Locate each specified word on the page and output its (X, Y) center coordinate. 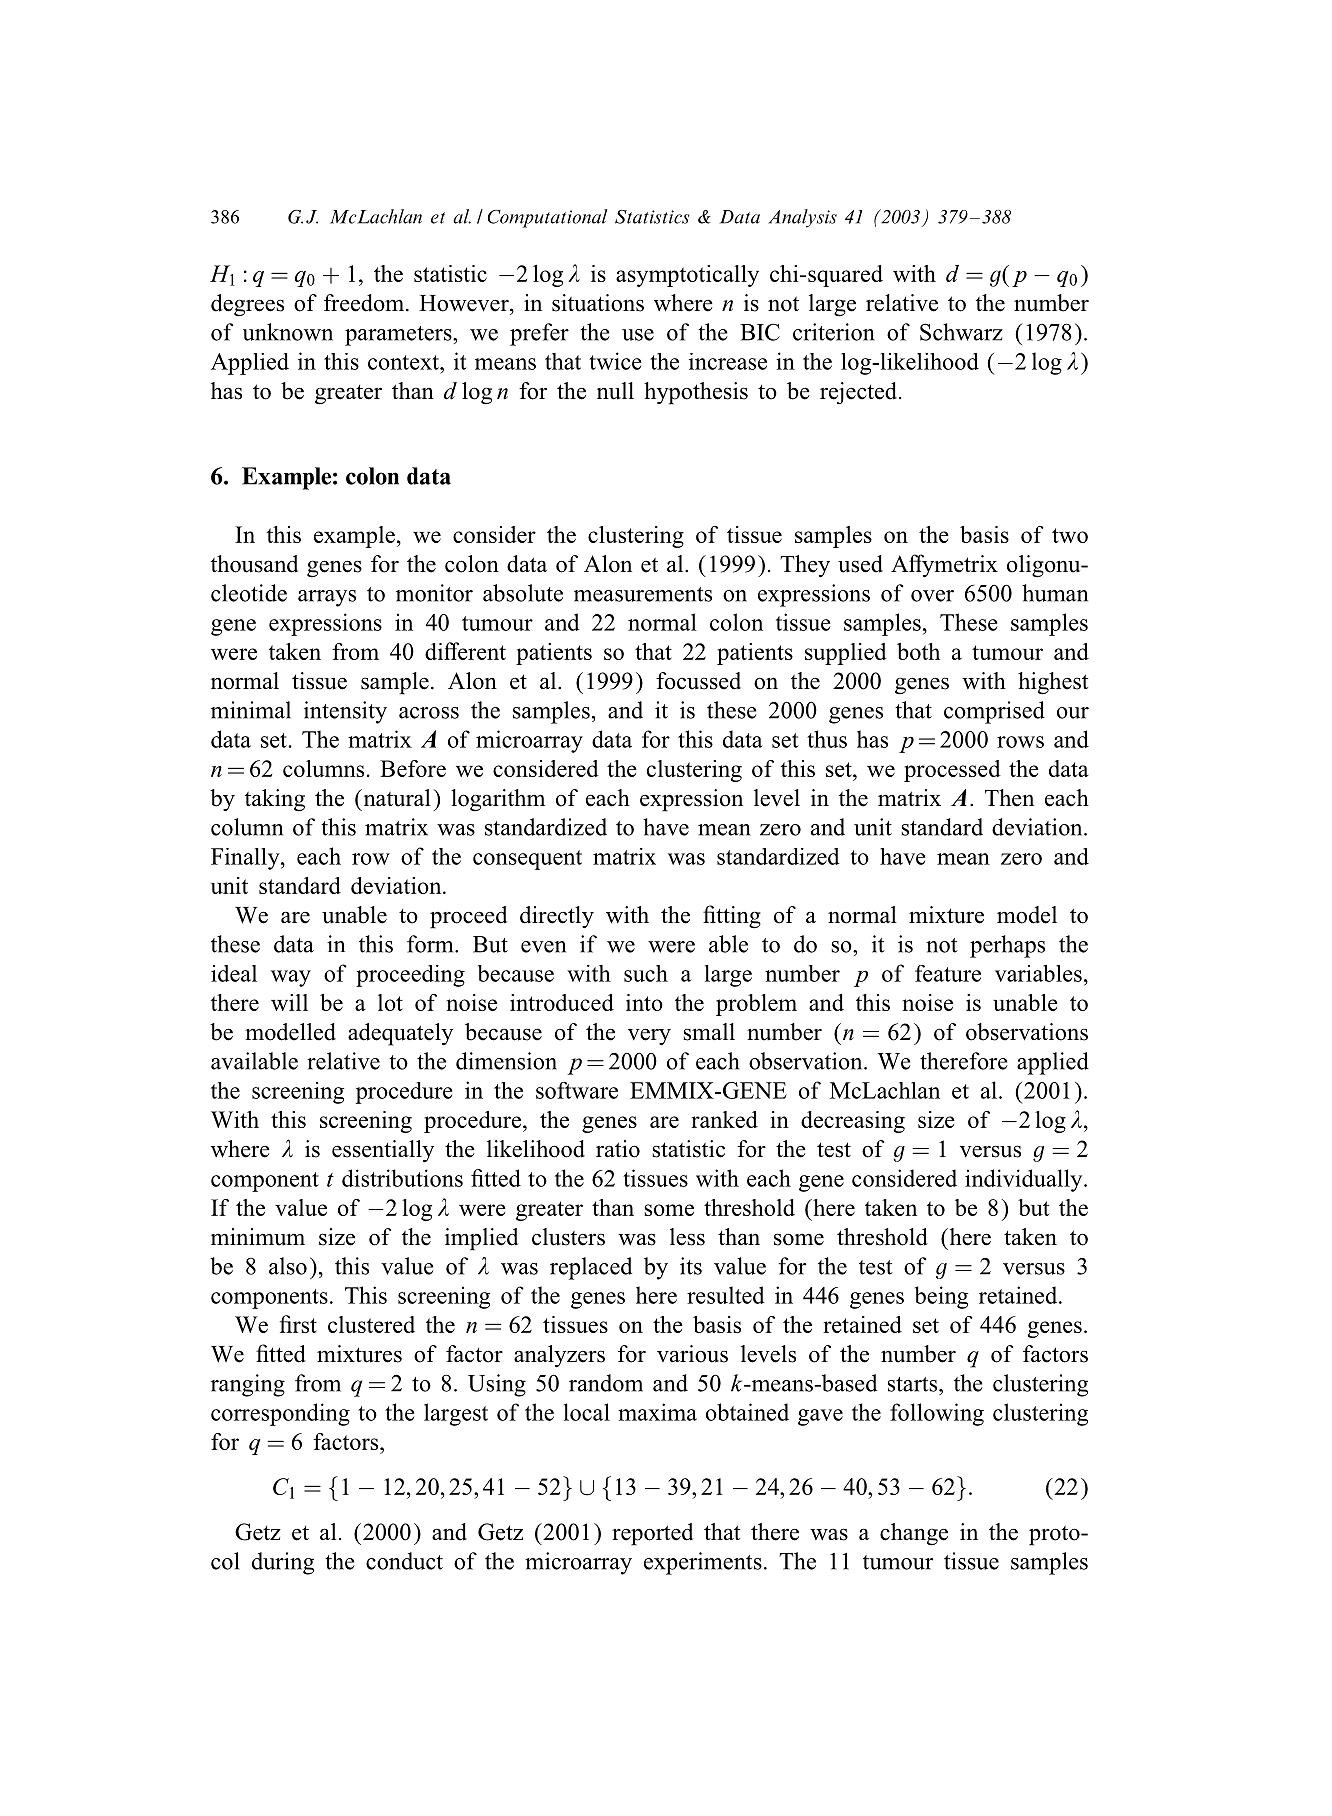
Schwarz (961, 332)
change (914, 1534)
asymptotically (687, 276)
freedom (365, 303)
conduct (404, 1561)
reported (652, 1534)
